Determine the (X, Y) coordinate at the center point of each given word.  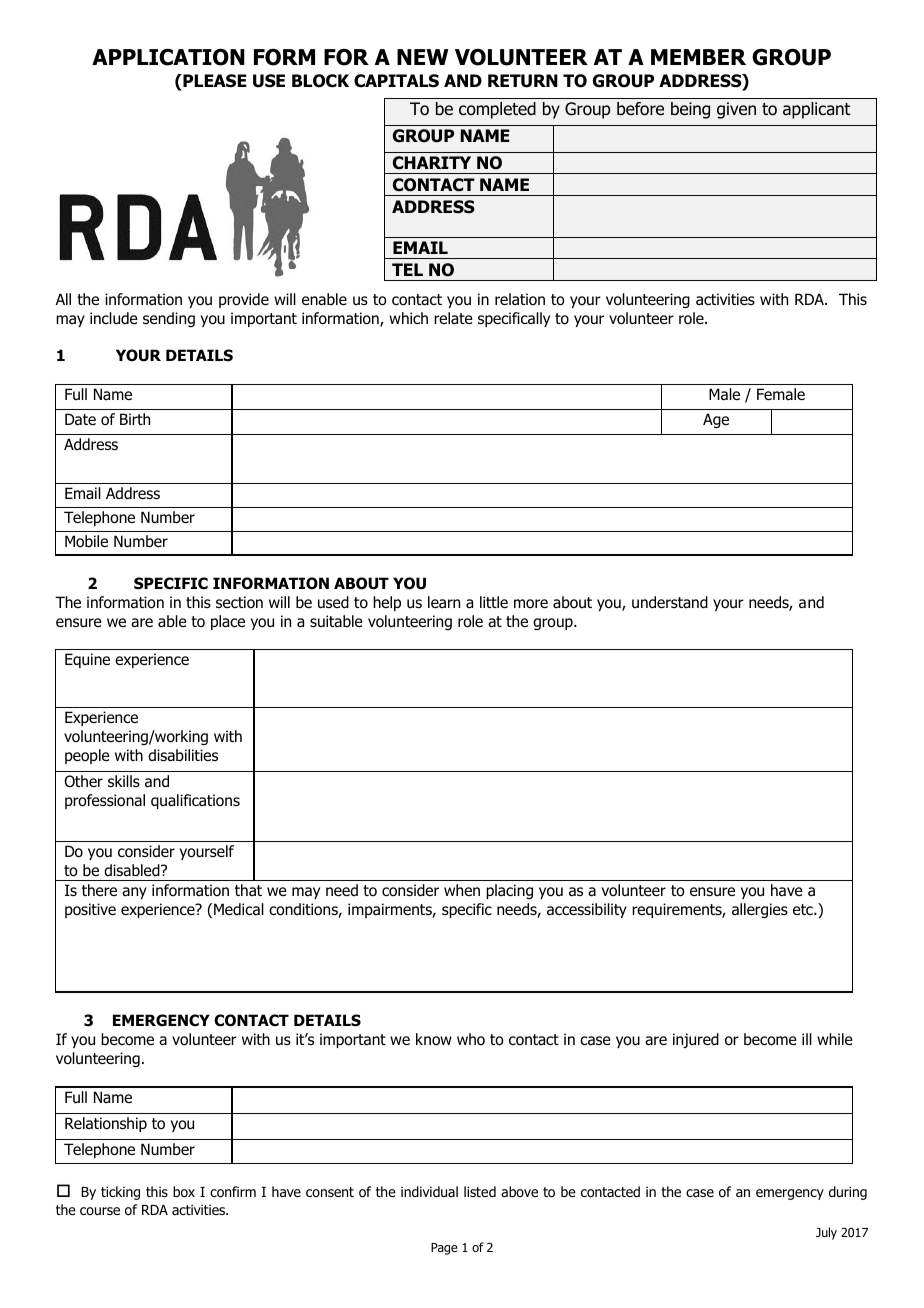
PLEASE (214, 81)
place (228, 622)
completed (497, 110)
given (736, 110)
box (184, 1192)
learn (444, 602)
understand (670, 602)
